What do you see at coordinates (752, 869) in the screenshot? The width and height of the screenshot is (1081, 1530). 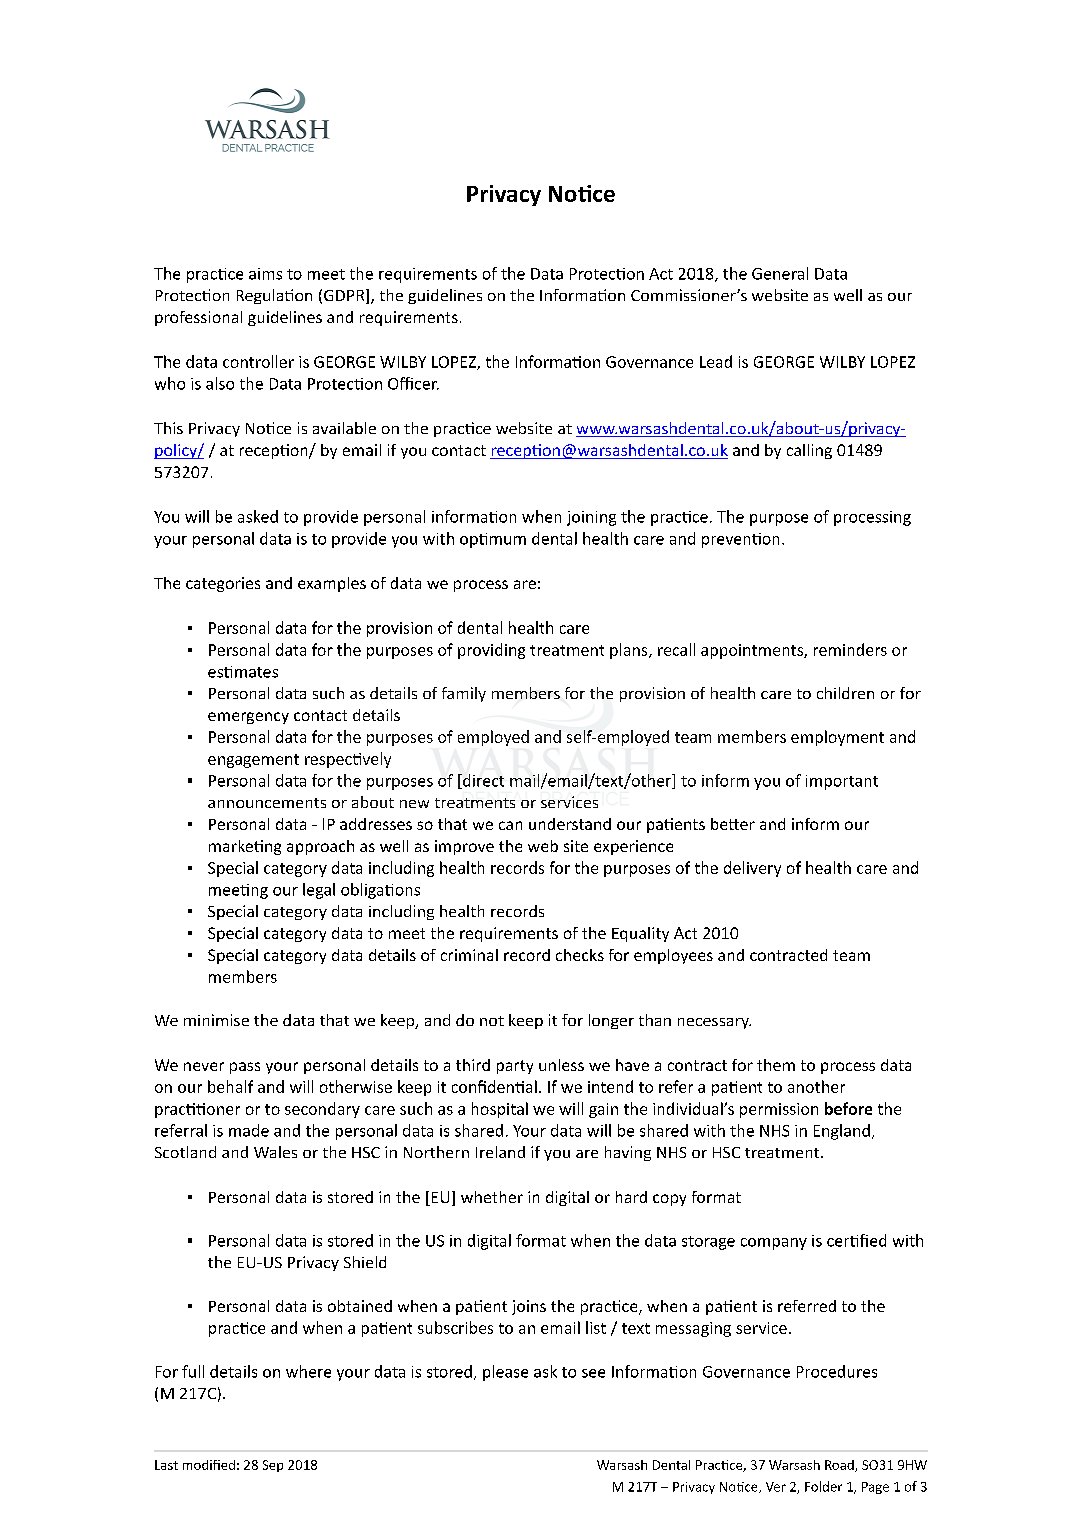 I see `delivery` at bounding box center [752, 869].
